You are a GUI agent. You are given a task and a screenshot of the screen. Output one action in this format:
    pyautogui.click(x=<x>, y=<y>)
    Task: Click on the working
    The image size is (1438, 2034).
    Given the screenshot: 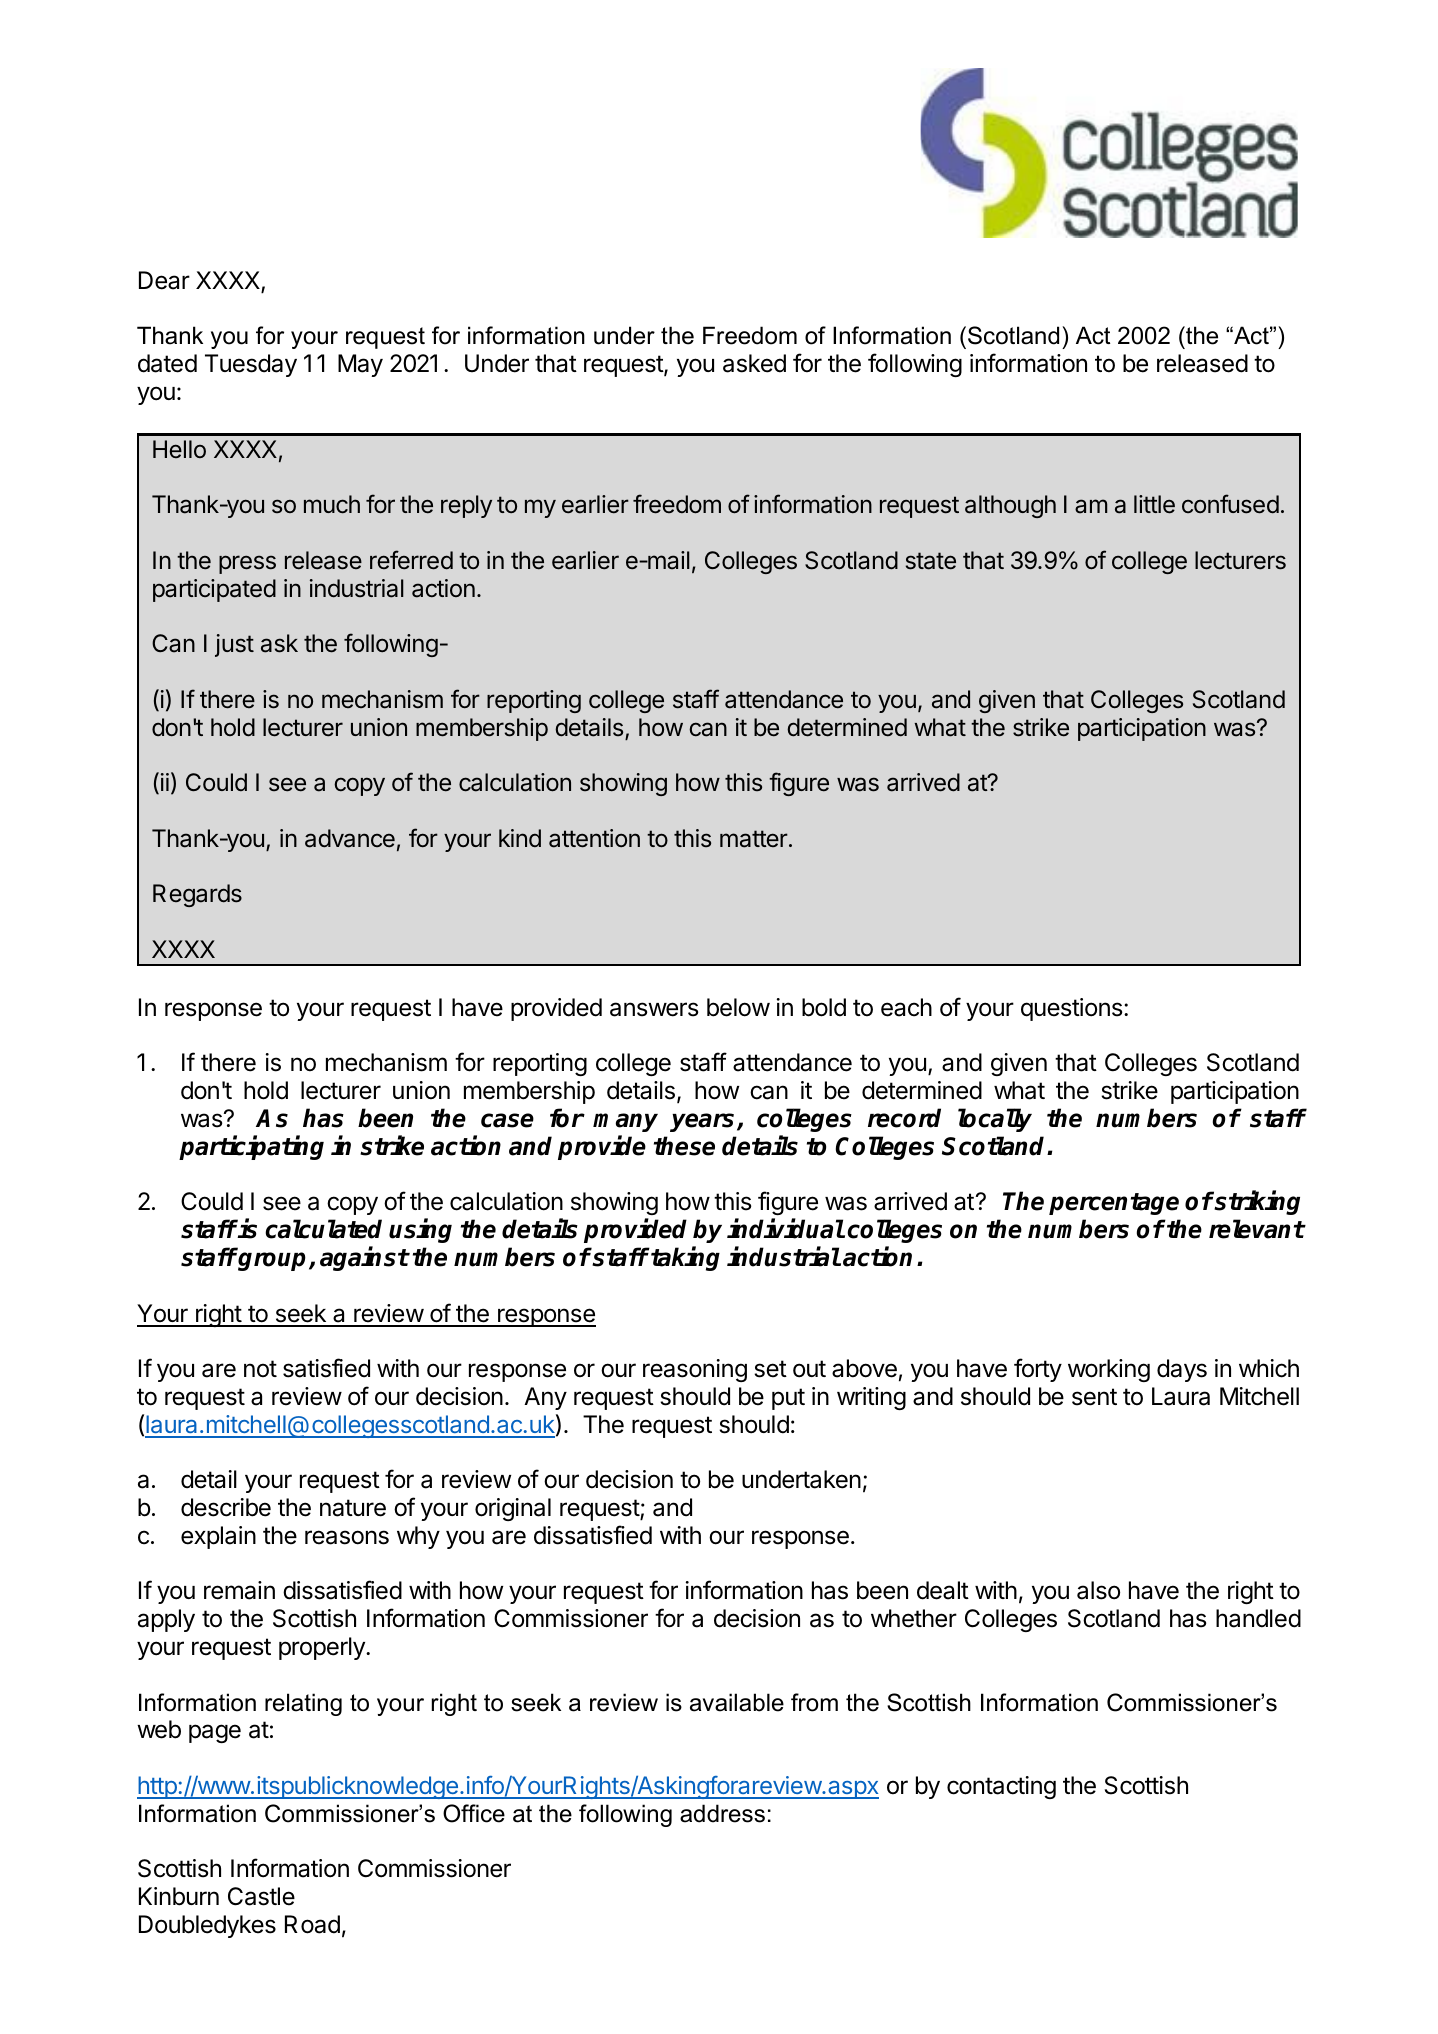 What is the action you would take?
    pyautogui.click(x=1109, y=1370)
